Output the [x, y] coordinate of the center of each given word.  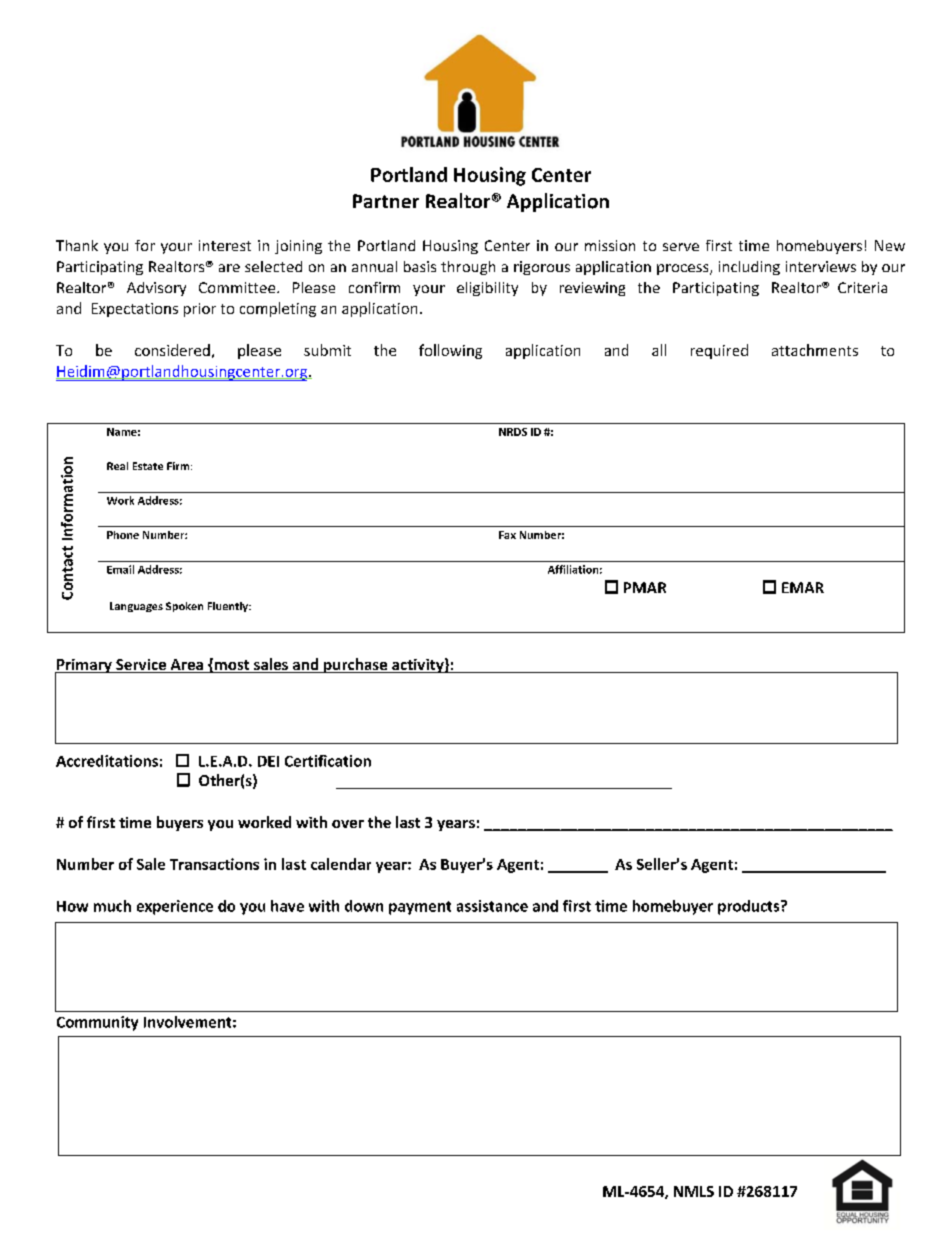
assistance [492, 906]
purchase [356, 665]
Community [97, 1023]
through [468, 268]
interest [225, 245]
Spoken [184, 607]
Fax [507, 535]
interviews [821, 266]
